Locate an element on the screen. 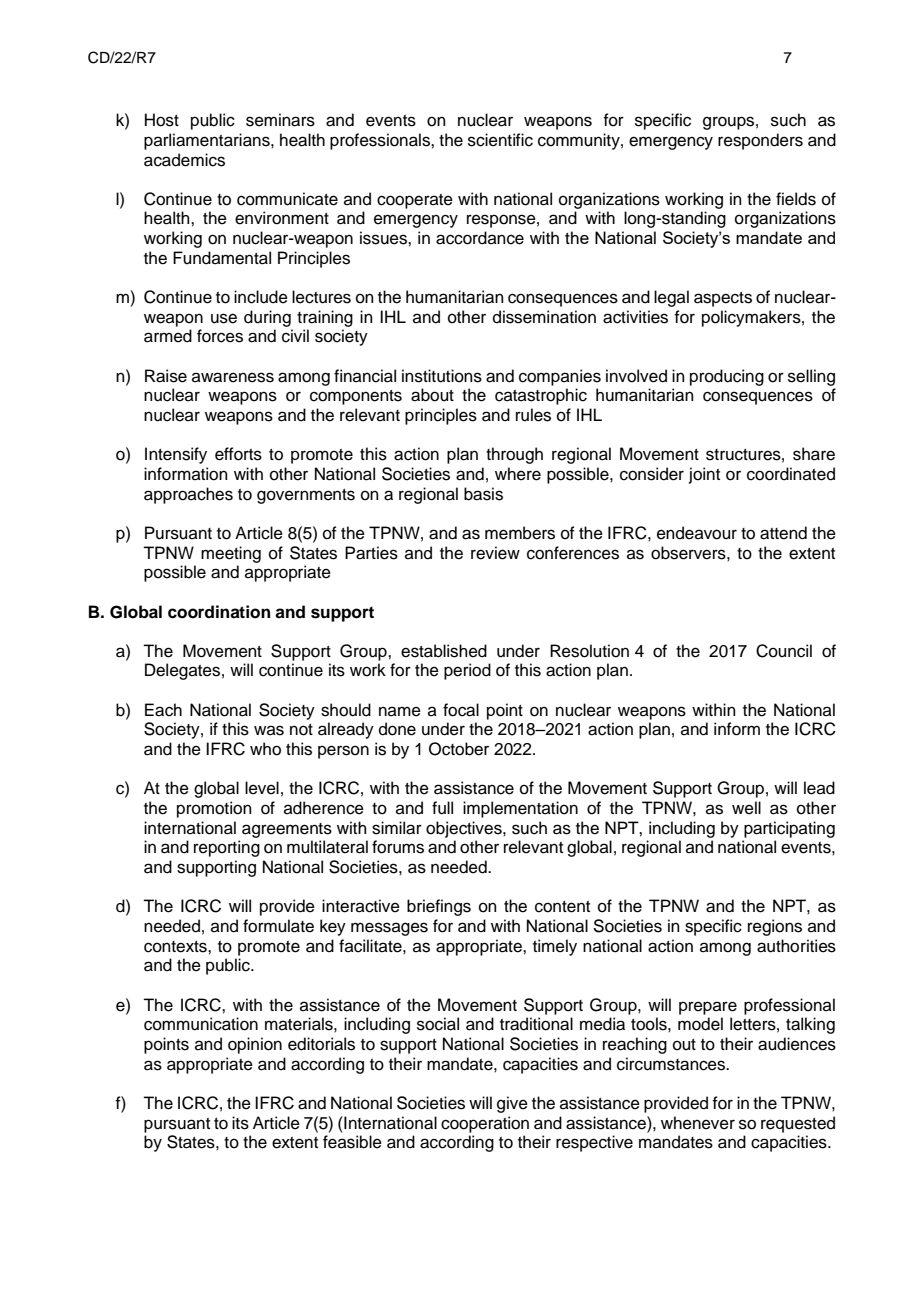 Image resolution: width=924 pixels, height=1308 pixels. opinion is located at coordinates (255, 1045).
